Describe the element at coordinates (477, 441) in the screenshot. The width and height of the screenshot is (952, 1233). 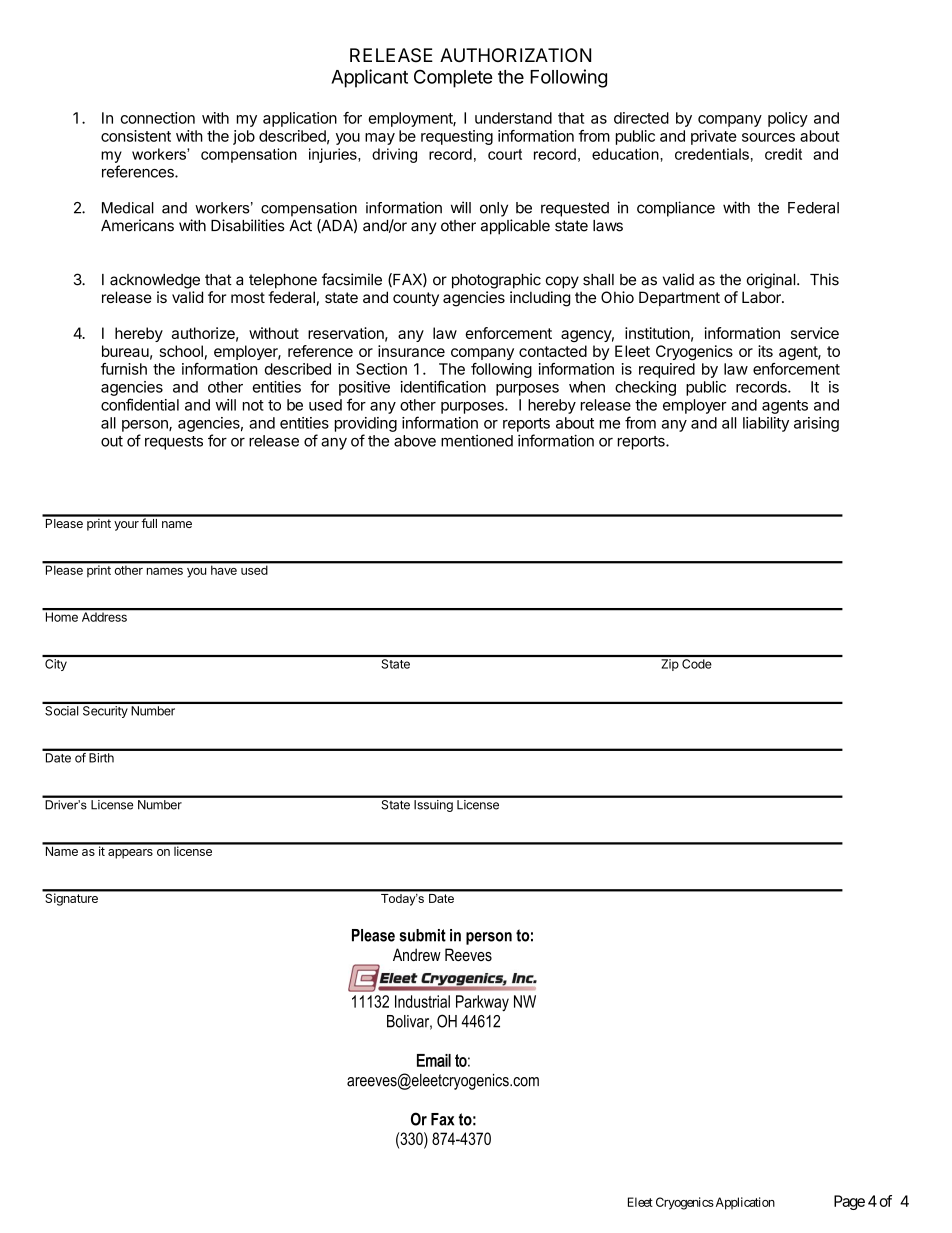
I see `mentioned` at that location.
